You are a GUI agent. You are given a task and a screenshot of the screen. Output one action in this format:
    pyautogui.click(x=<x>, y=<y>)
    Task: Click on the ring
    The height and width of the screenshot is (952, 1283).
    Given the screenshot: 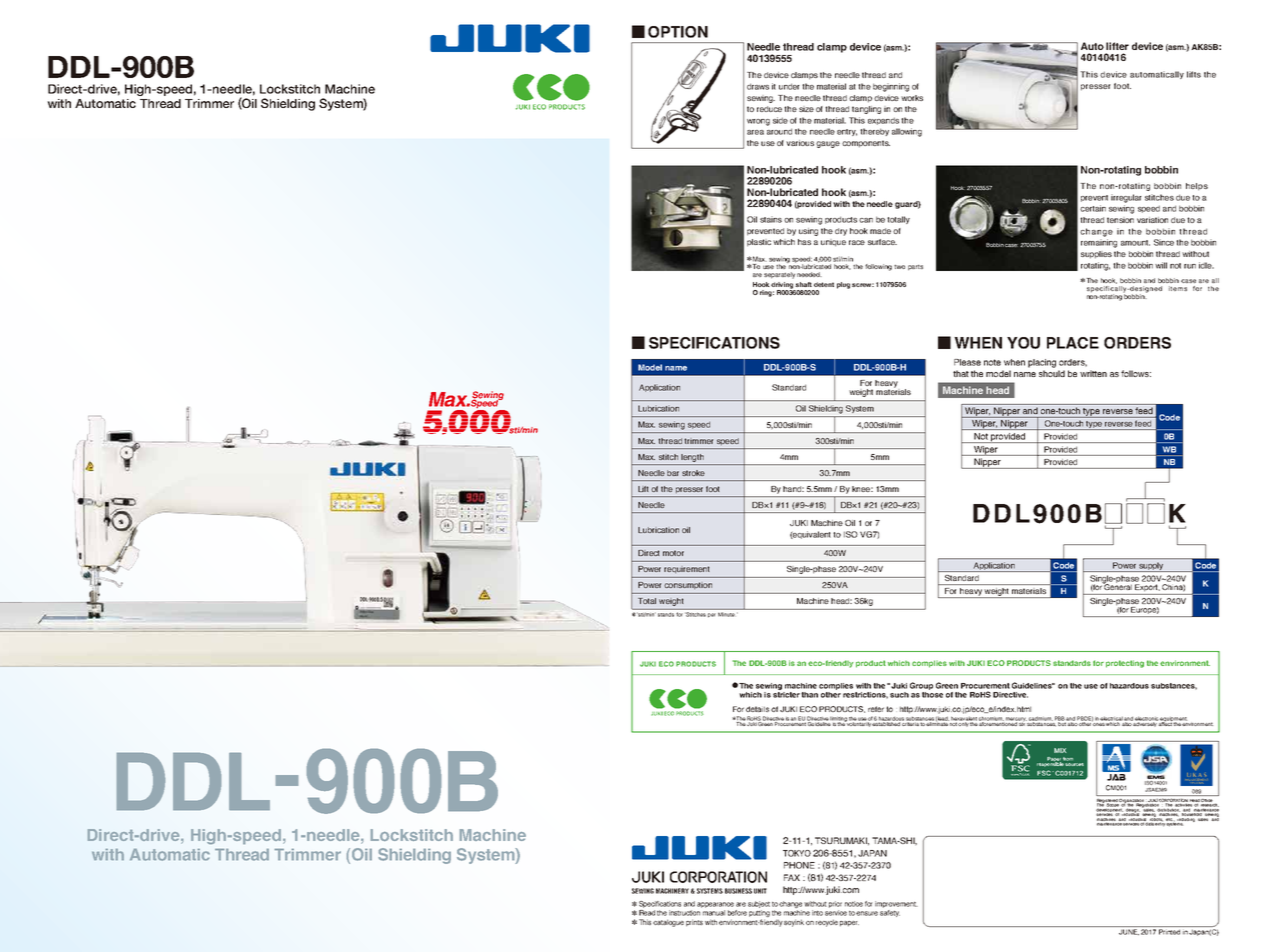 What is the action you would take?
    pyautogui.click(x=767, y=293)
